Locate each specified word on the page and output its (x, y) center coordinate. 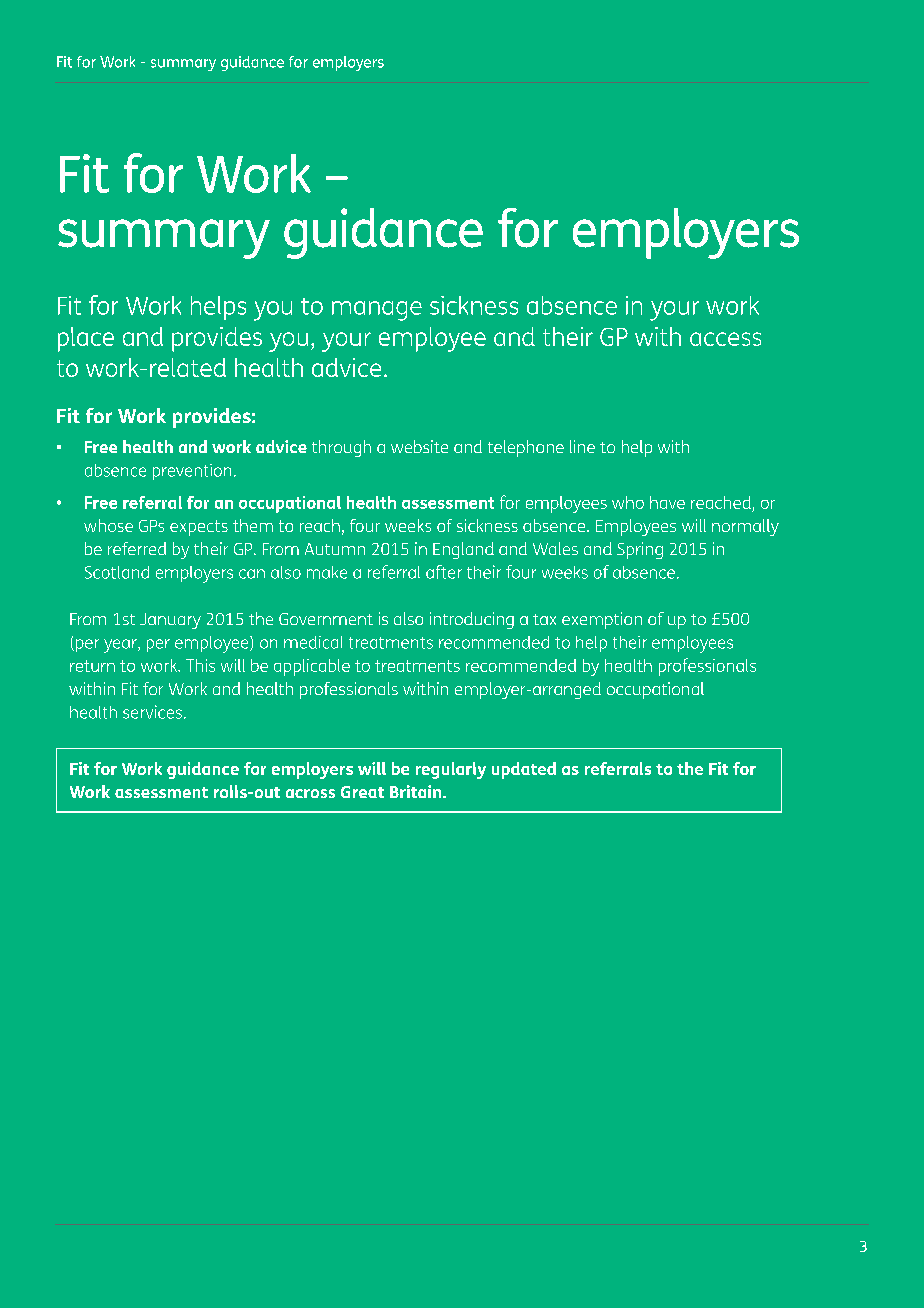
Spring (640, 550)
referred (137, 548)
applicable (312, 667)
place (86, 339)
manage (377, 311)
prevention (192, 472)
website (419, 446)
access (725, 339)
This (200, 665)
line (582, 446)
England (463, 550)
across (310, 793)
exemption (602, 620)
